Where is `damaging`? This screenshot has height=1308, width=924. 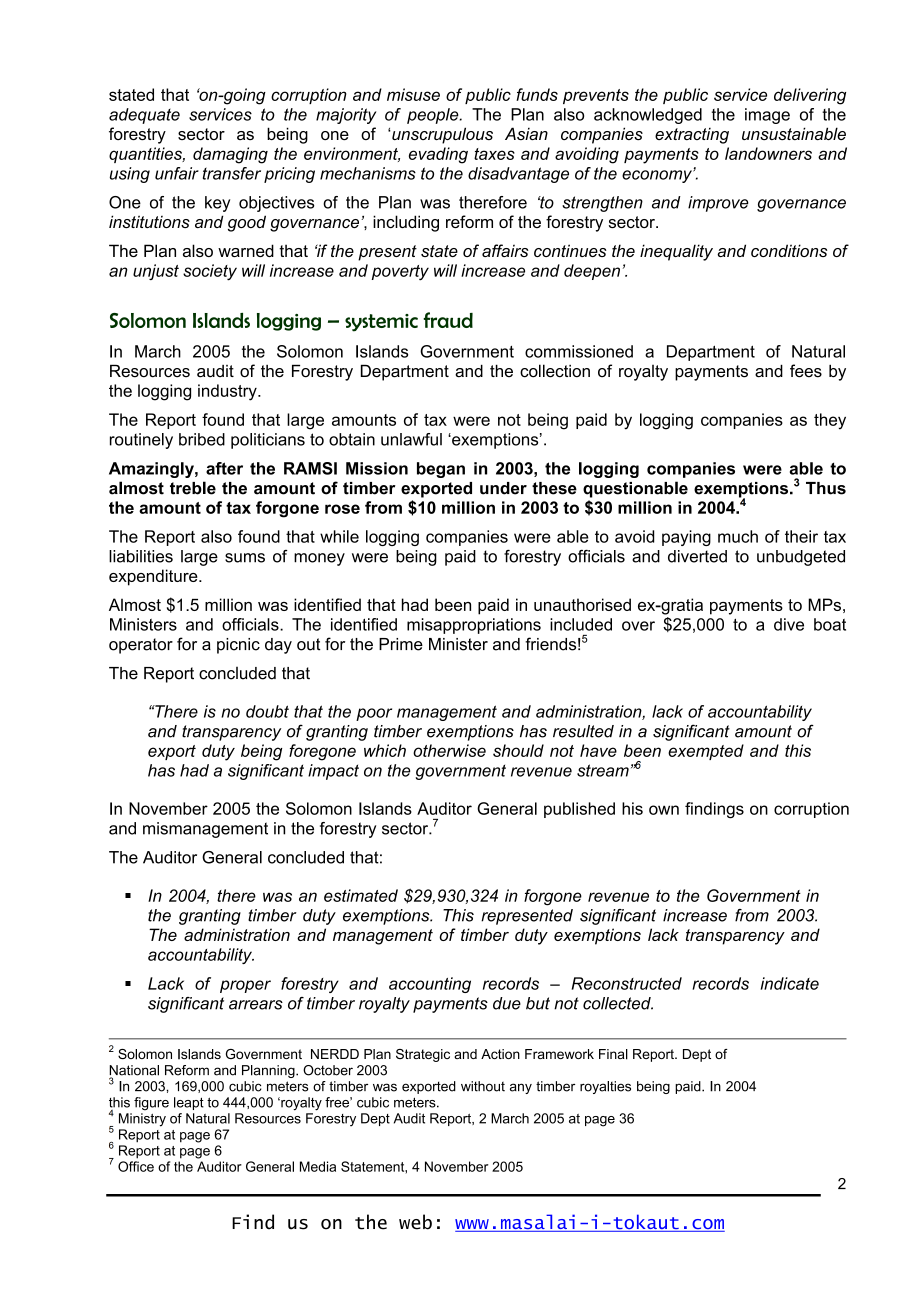 damaging is located at coordinates (230, 155).
